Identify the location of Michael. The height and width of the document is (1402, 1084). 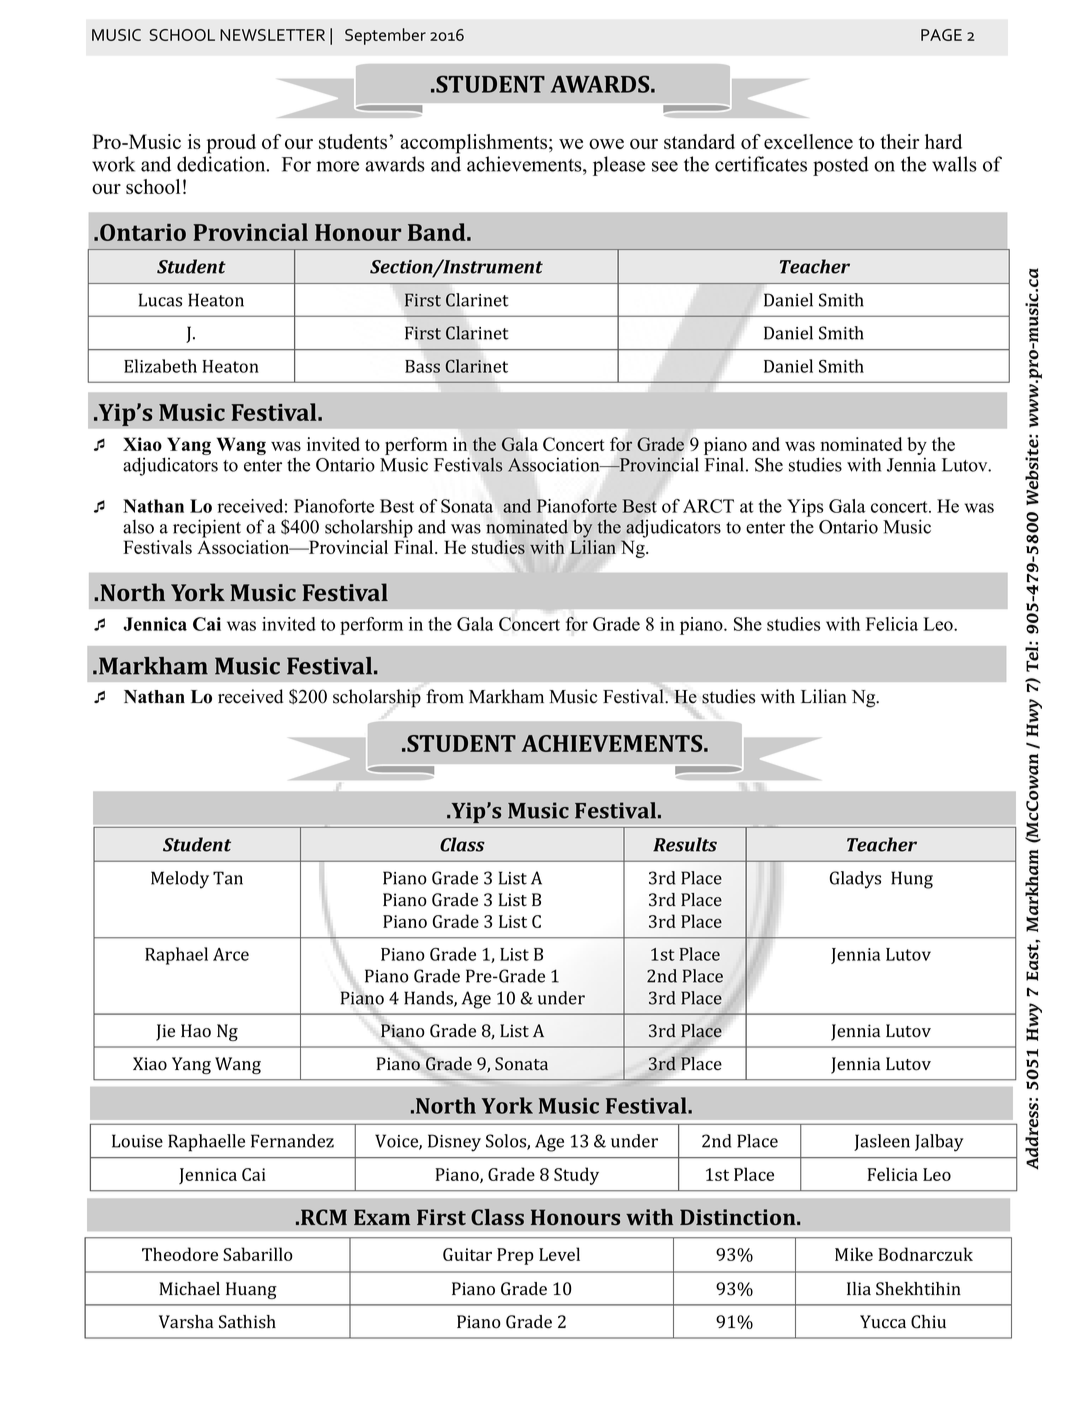
(189, 1289).
